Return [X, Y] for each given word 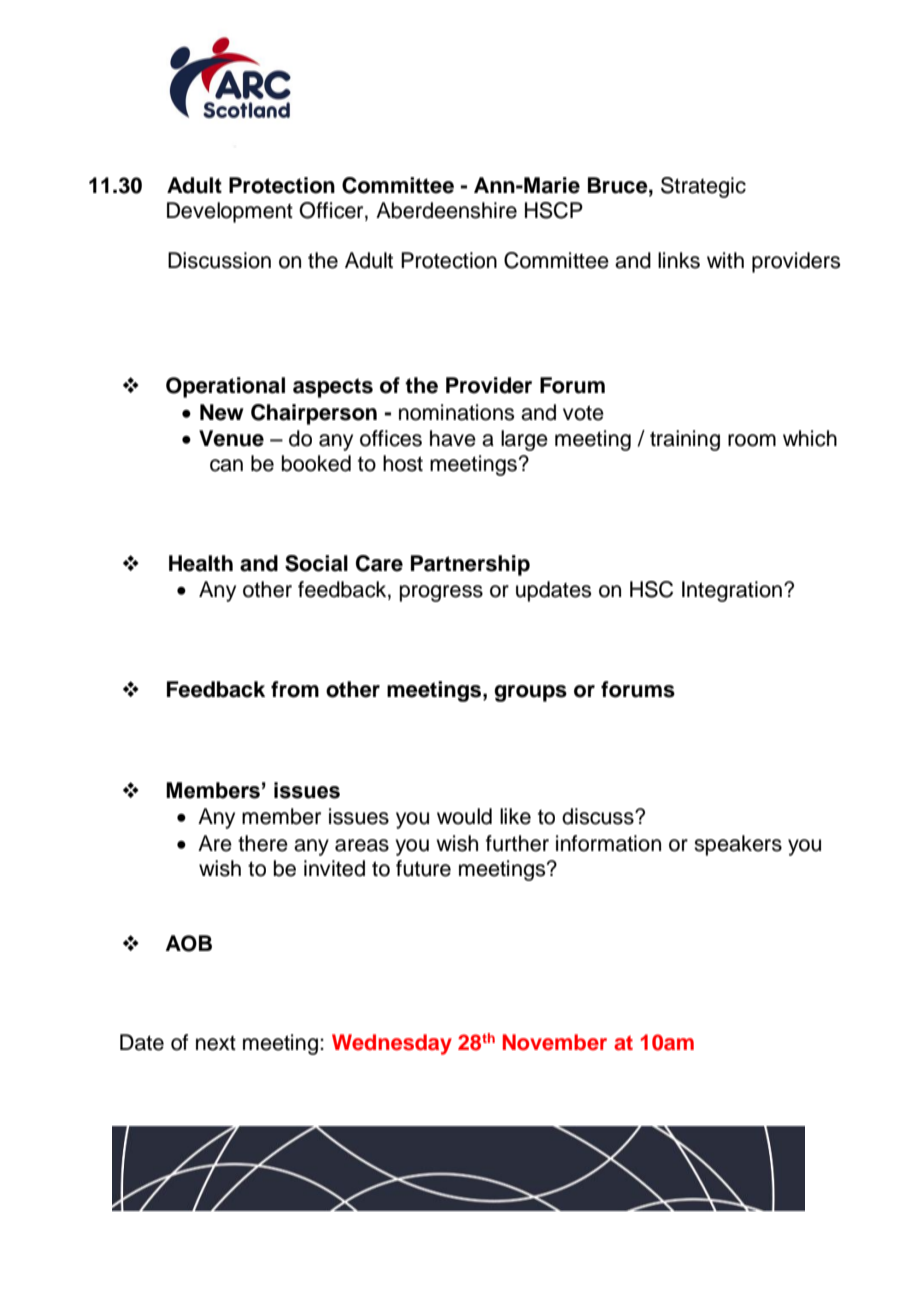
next [216, 1043]
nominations [456, 412]
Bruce [619, 185]
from [295, 689]
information [608, 843]
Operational [225, 387]
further [517, 843]
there [263, 843]
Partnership [470, 565]
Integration [732, 591]
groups [530, 693]
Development [230, 212]
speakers [738, 845]
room [752, 440]
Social [316, 563]
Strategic [703, 187]
